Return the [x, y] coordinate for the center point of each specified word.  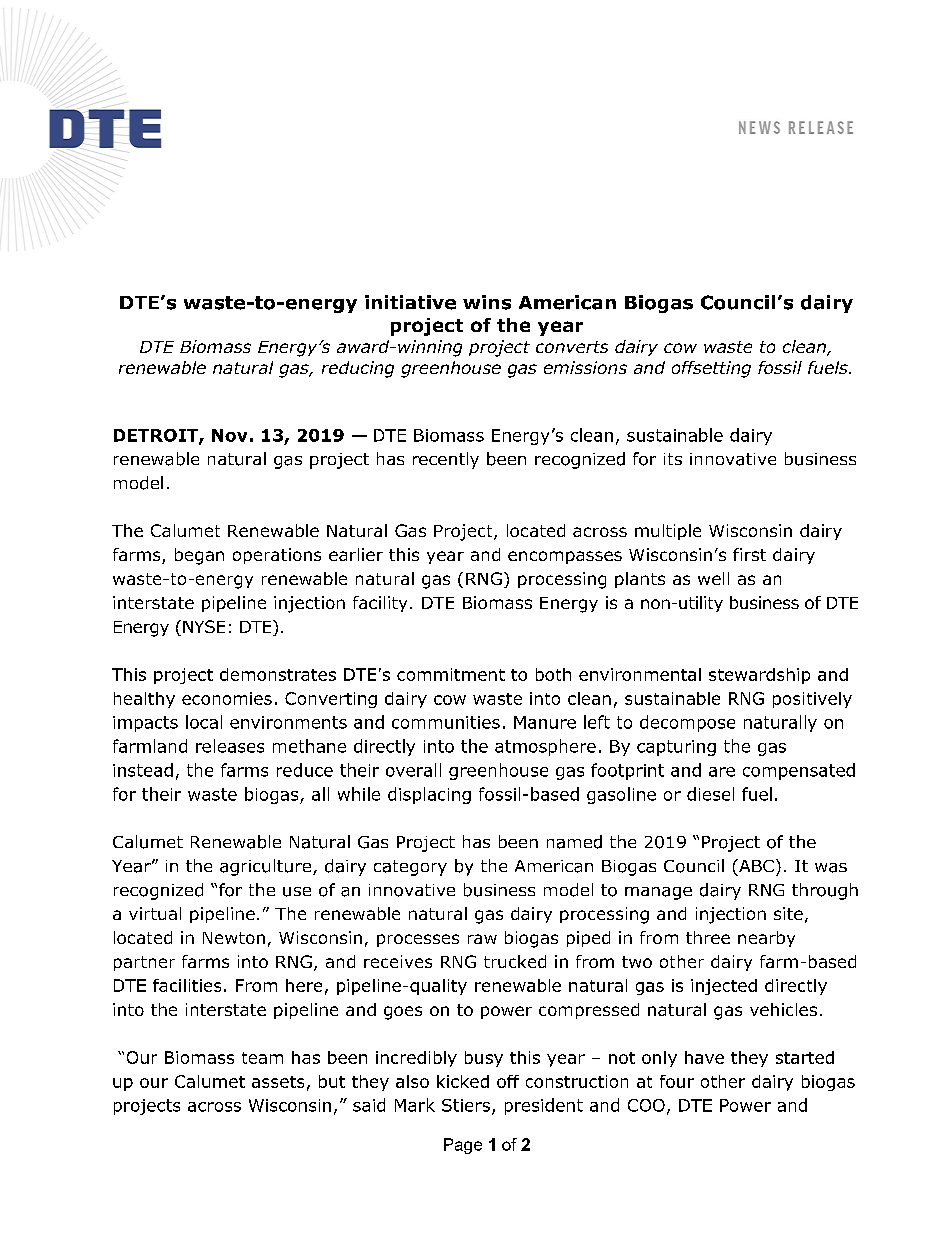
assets [278, 1082]
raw [482, 939]
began [199, 556]
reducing [358, 369]
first [749, 554]
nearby [766, 939]
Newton [234, 938]
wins [487, 302]
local [204, 722]
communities [446, 722]
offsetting [711, 369]
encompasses [565, 557]
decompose [687, 723]
